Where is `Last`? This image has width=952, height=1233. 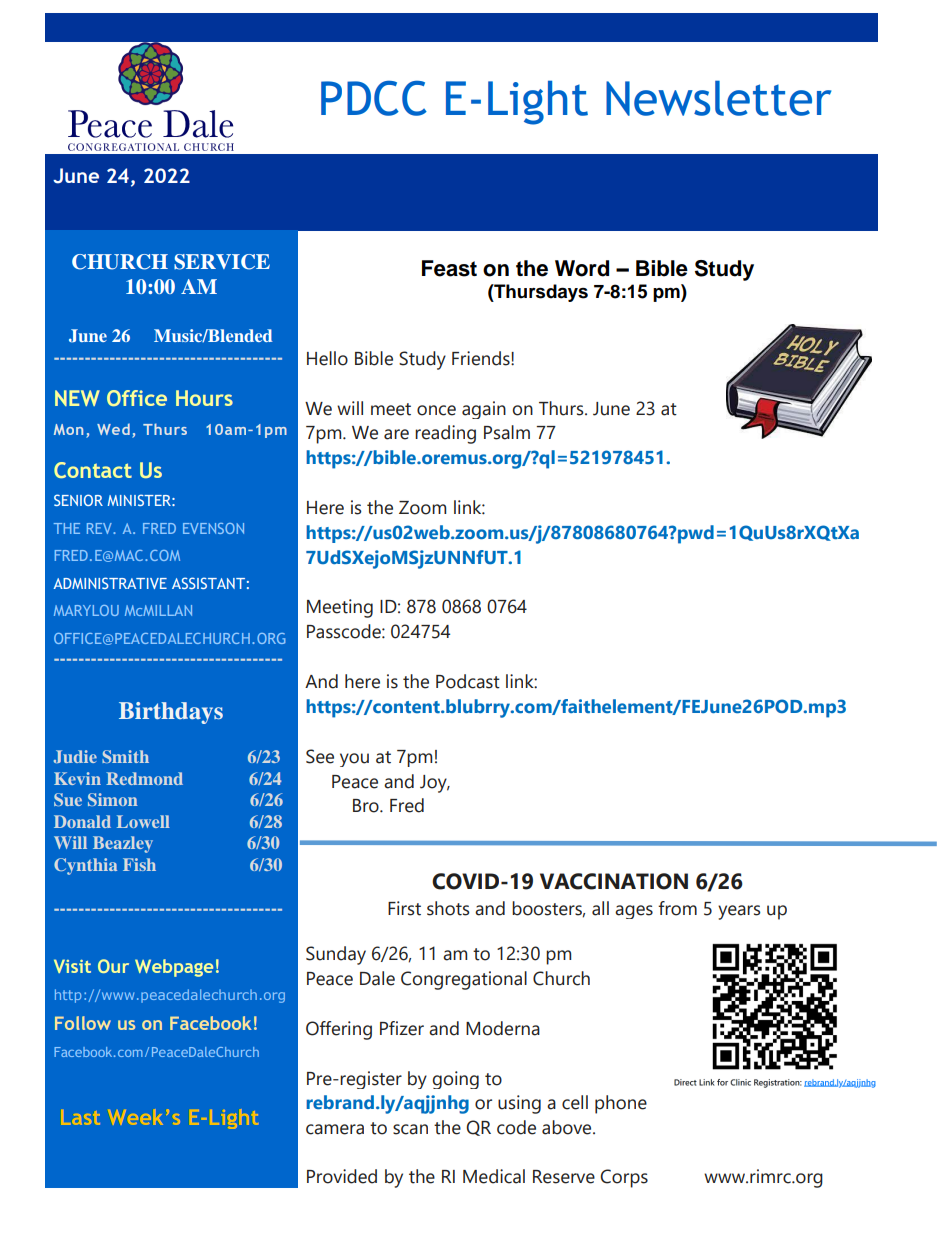 Last is located at coordinates (81, 1117).
